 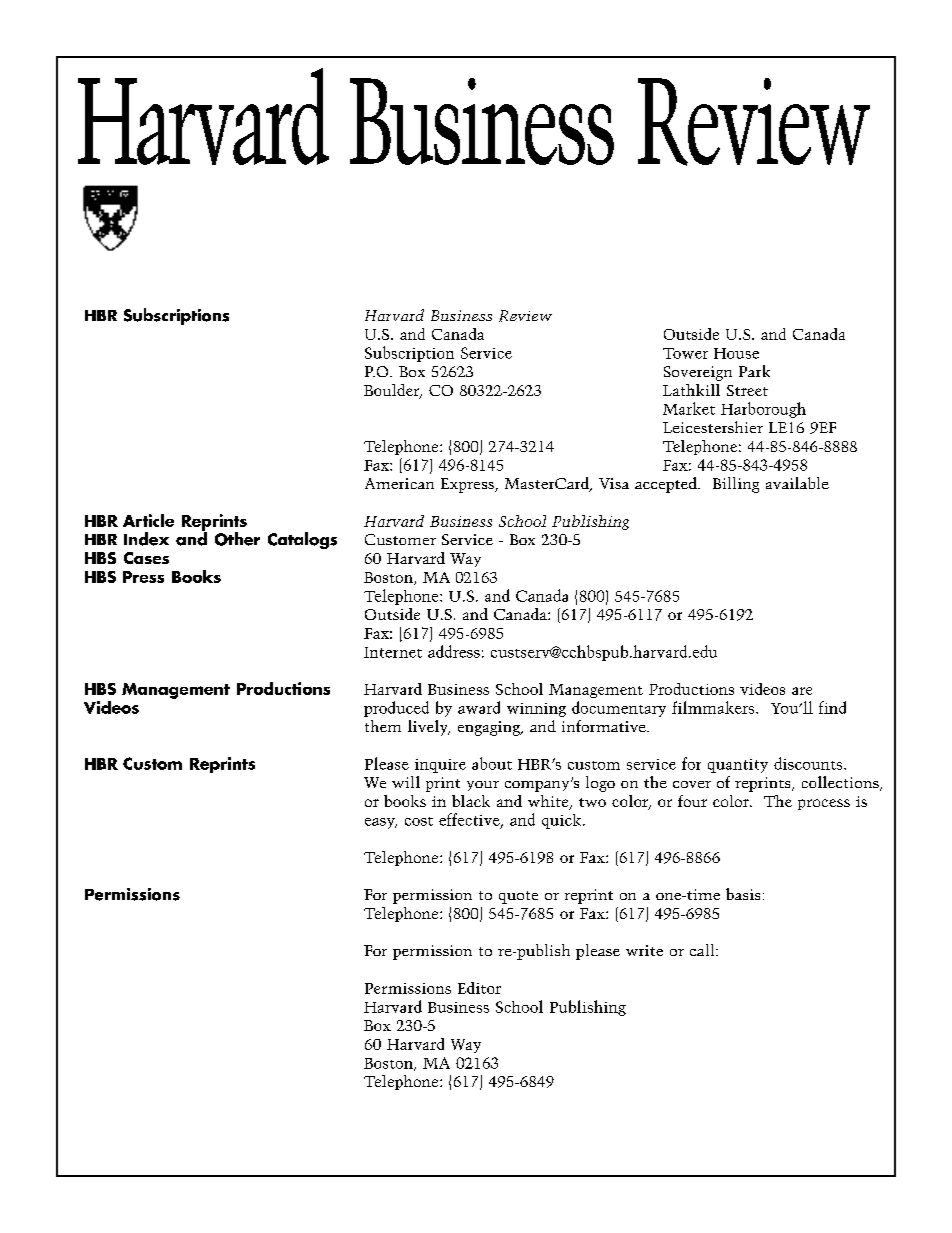 I want to click on Editor, so click(x=479, y=988).
